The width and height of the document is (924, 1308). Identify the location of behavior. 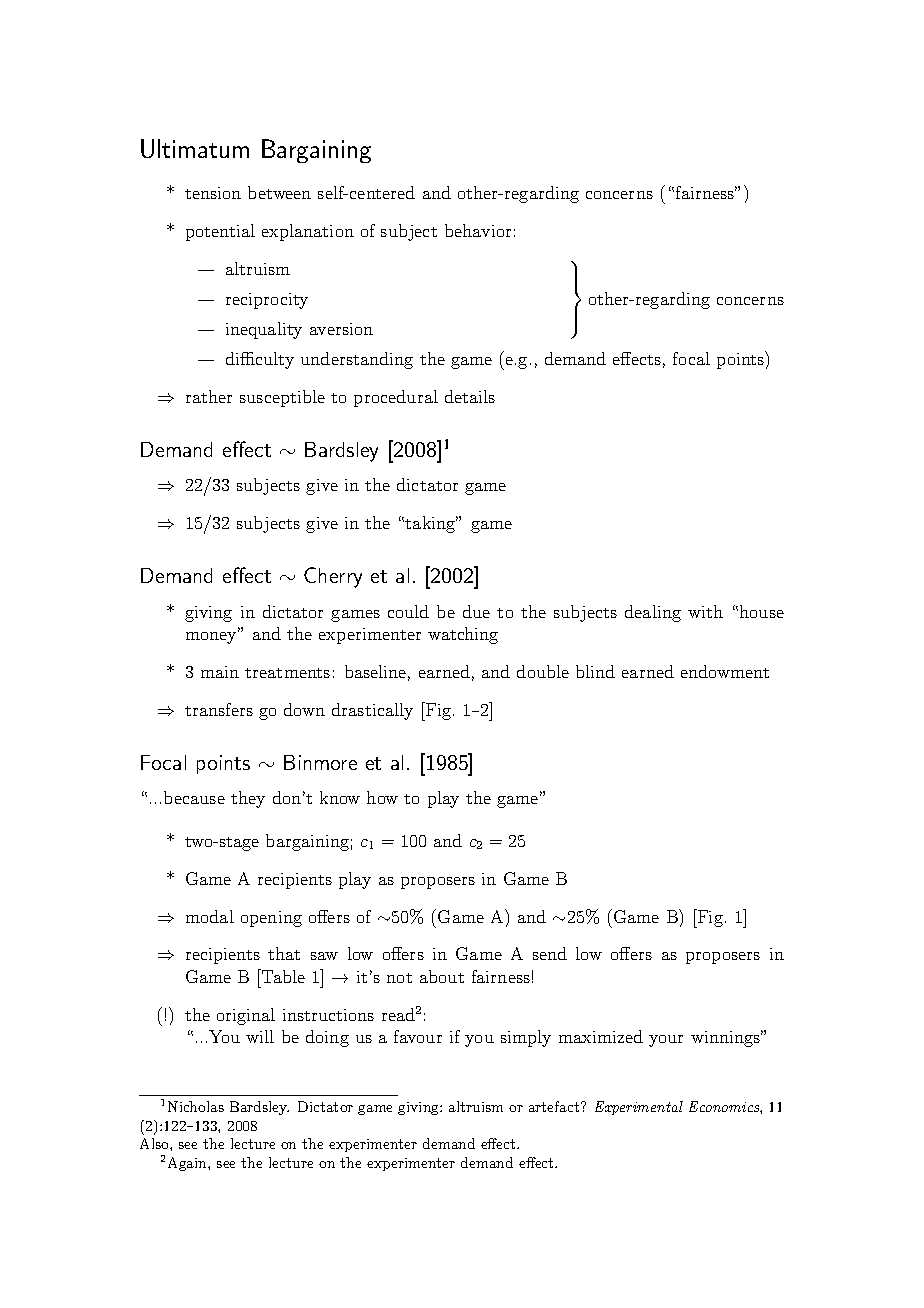
(478, 230).
